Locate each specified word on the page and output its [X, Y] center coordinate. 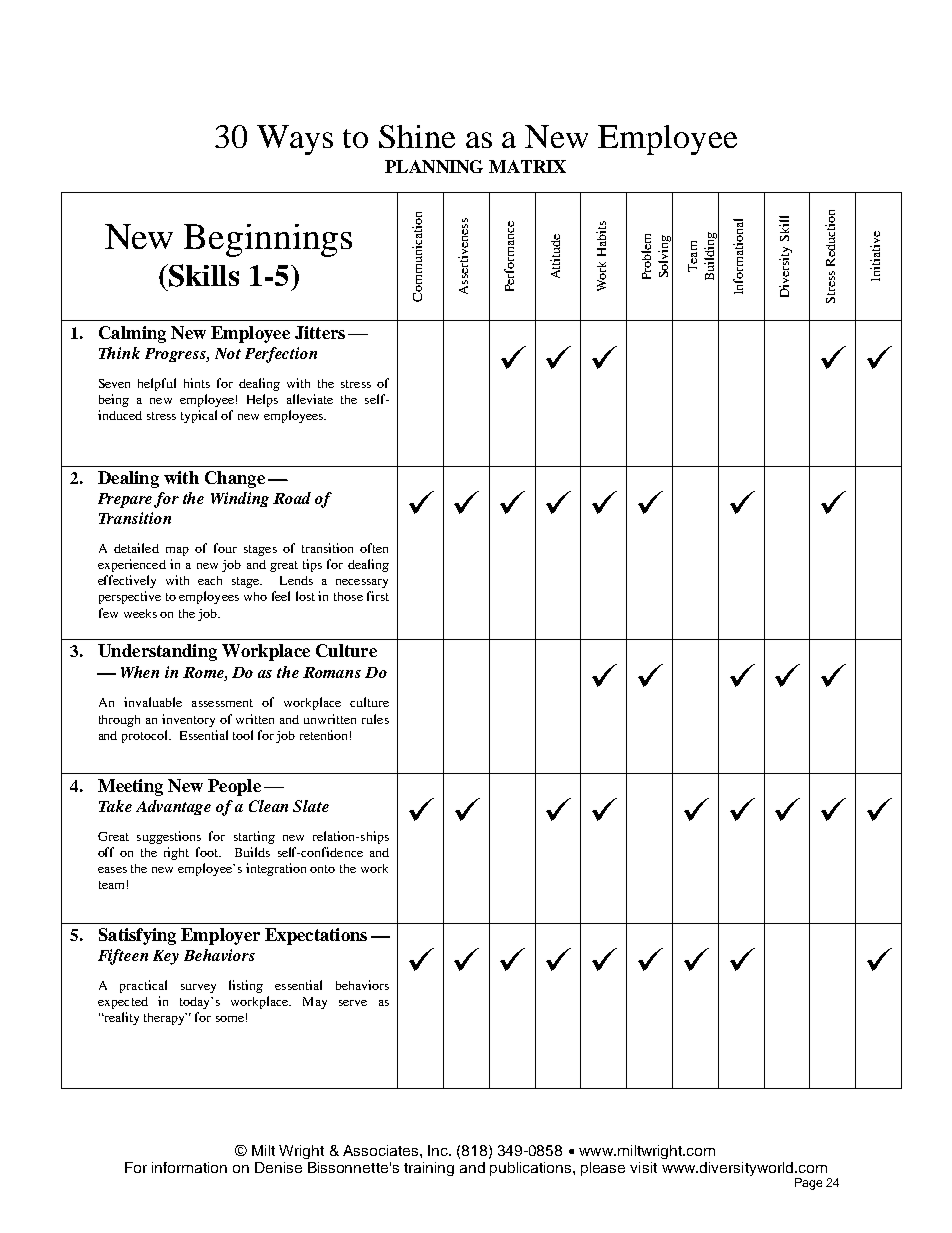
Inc [439, 1150]
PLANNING [434, 166]
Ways [295, 140]
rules [375, 719]
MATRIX [527, 166]
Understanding [157, 652]
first [378, 596]
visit [643, 1167]
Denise [278, 1167]
